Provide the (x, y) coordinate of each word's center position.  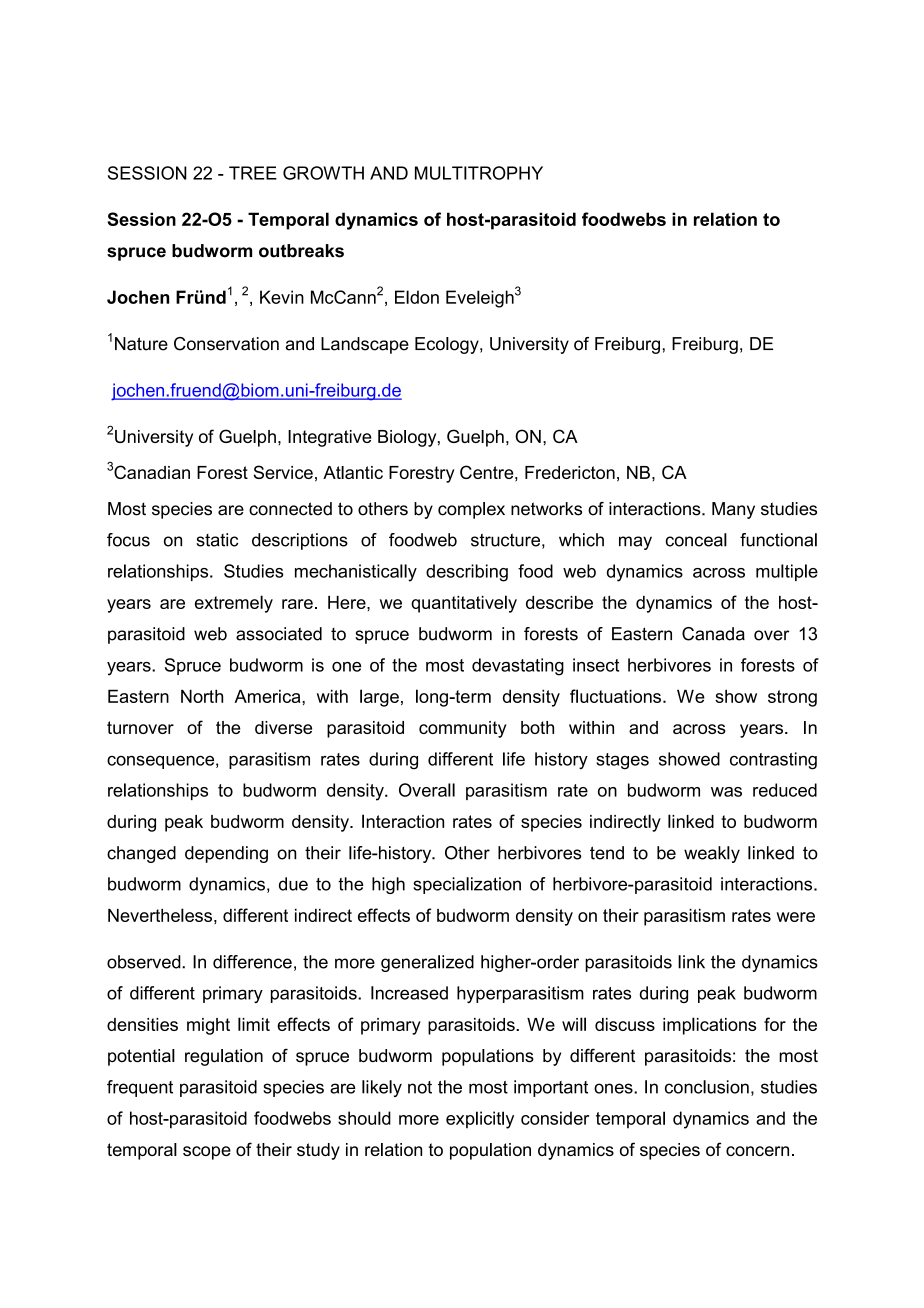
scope (207, 1153)
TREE (253, 173)
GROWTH (323, 173)
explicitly (480, 1120)
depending (226, 854)
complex (471, 510)
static (217, 540)
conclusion (707, 1087)
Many (733, 510)
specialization (467, 885)
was (726, 792)
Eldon (417, 297)
